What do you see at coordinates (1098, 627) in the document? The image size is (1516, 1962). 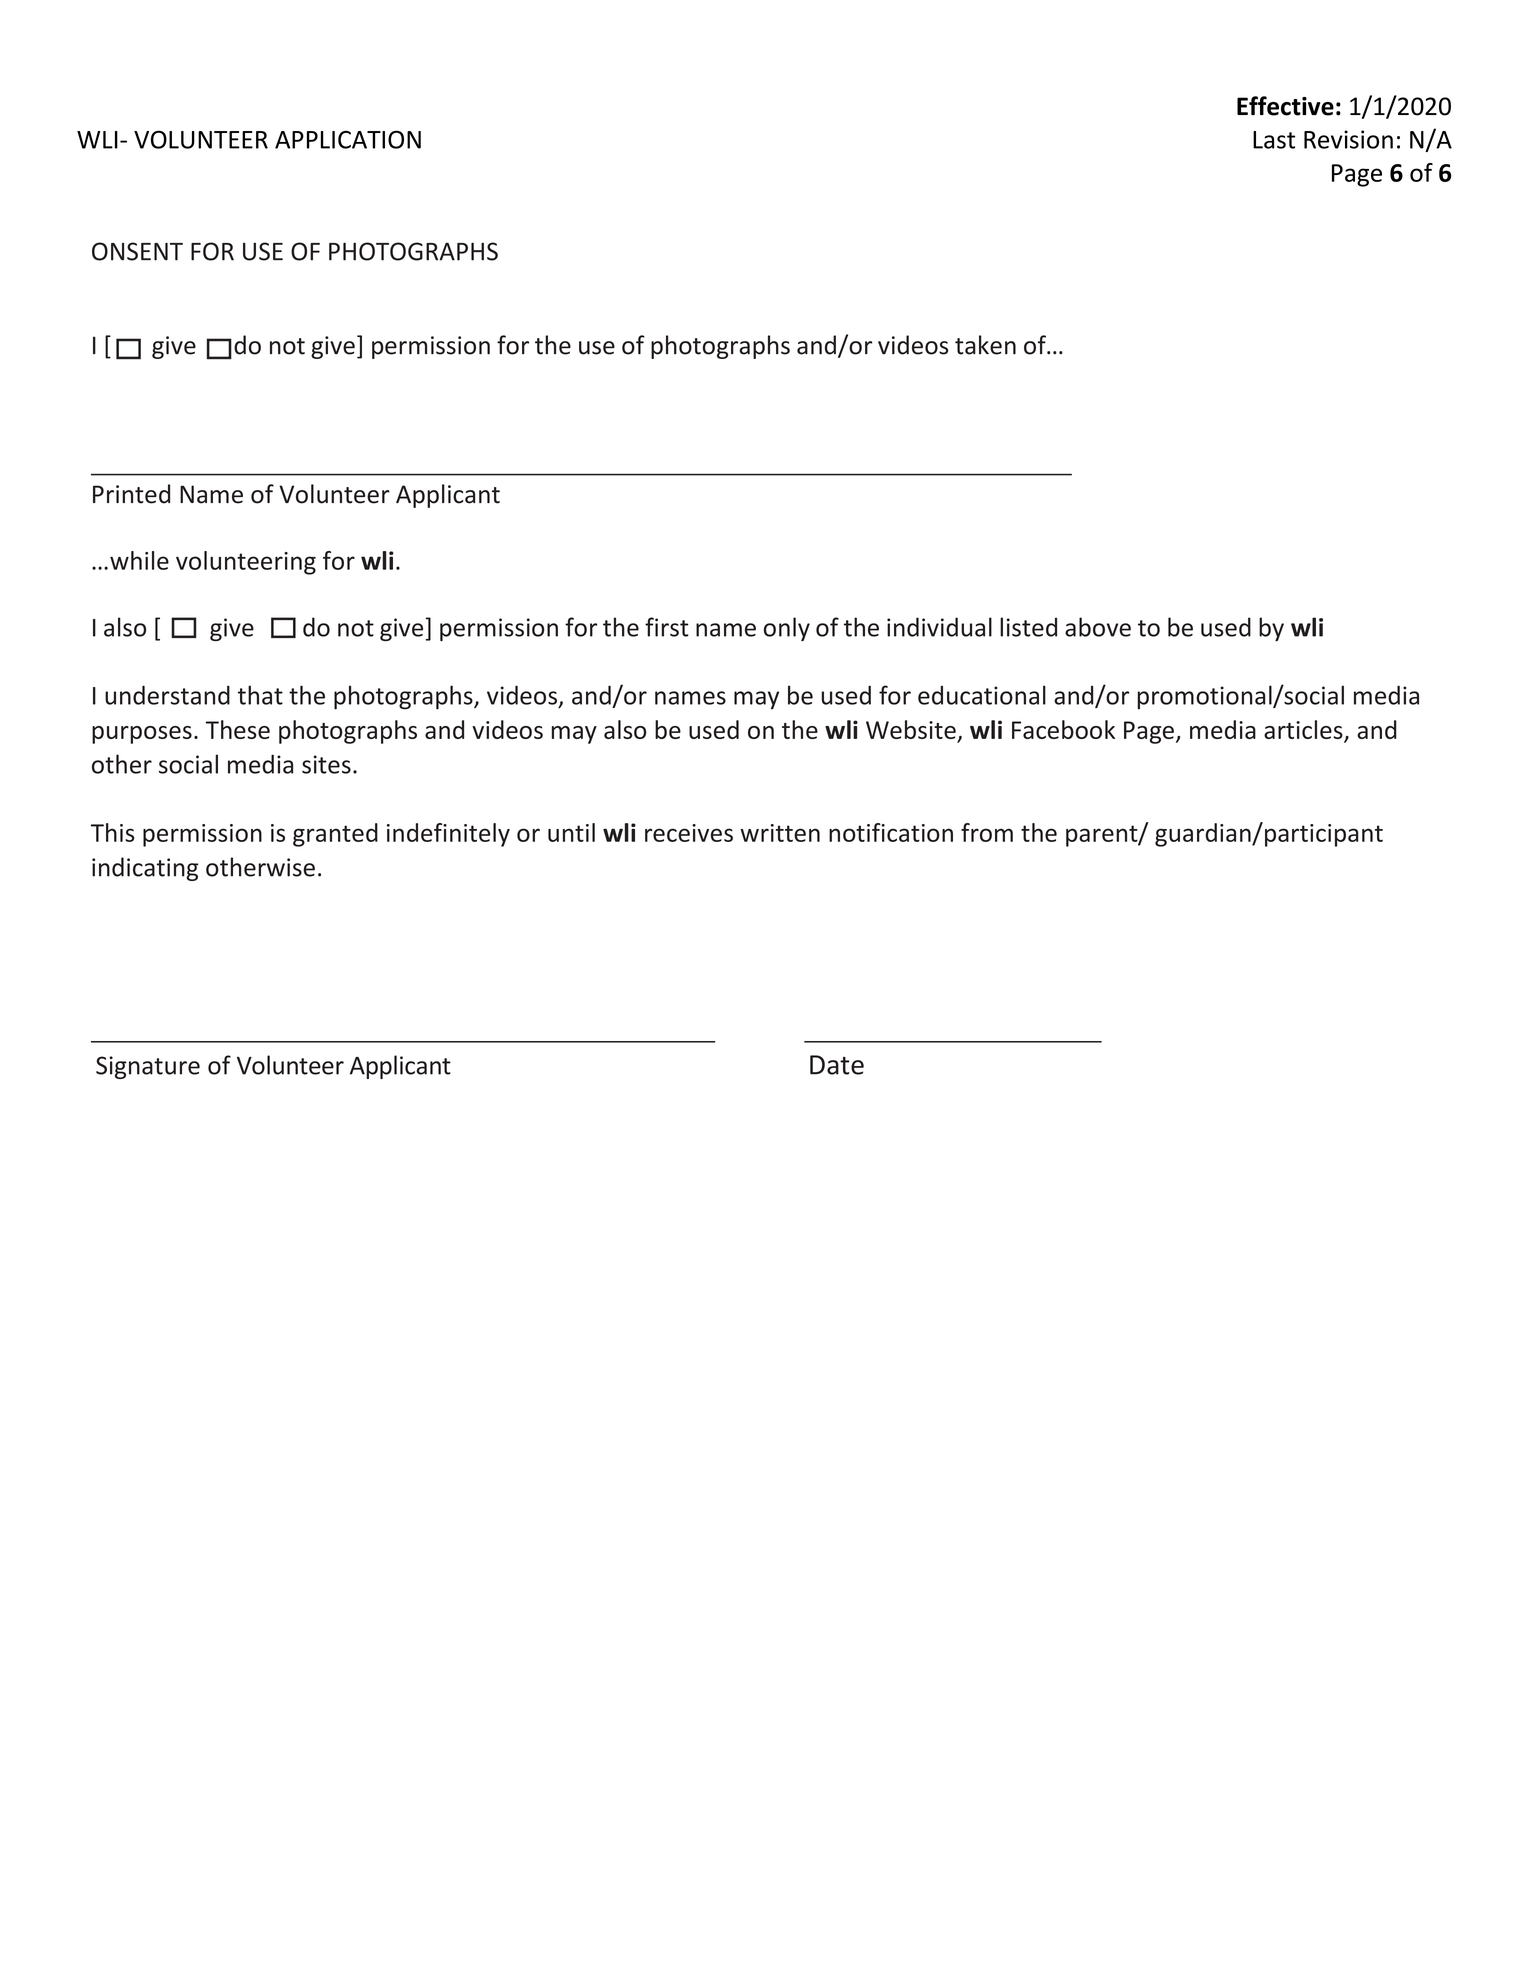 I see `above` at bounding box center [1098, 627].
